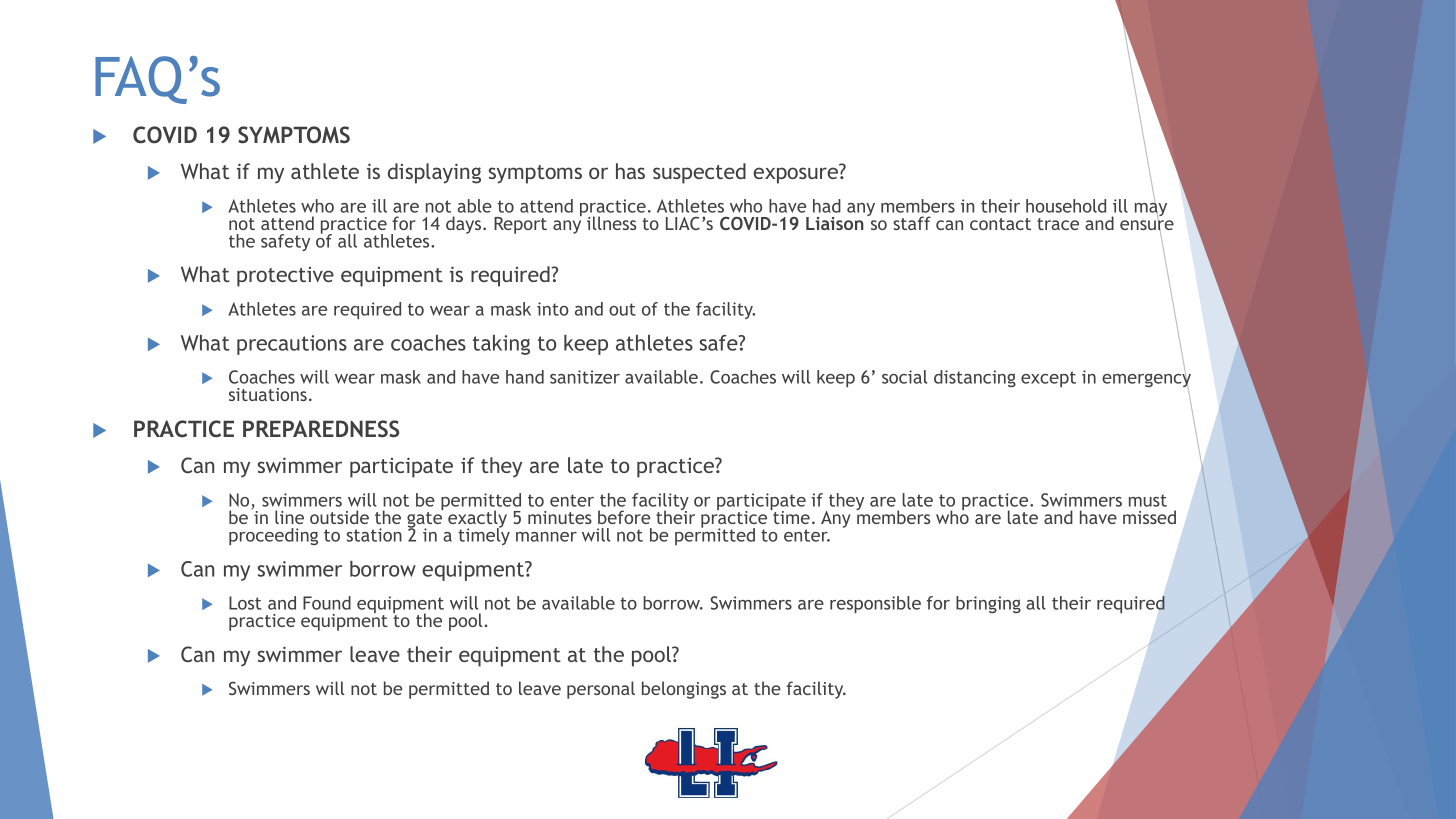 This page has height=819, width=1456. What do you see at coordinates (585, 377) in the page?
I see `sanitizer` at bounding box center [585, 377].
